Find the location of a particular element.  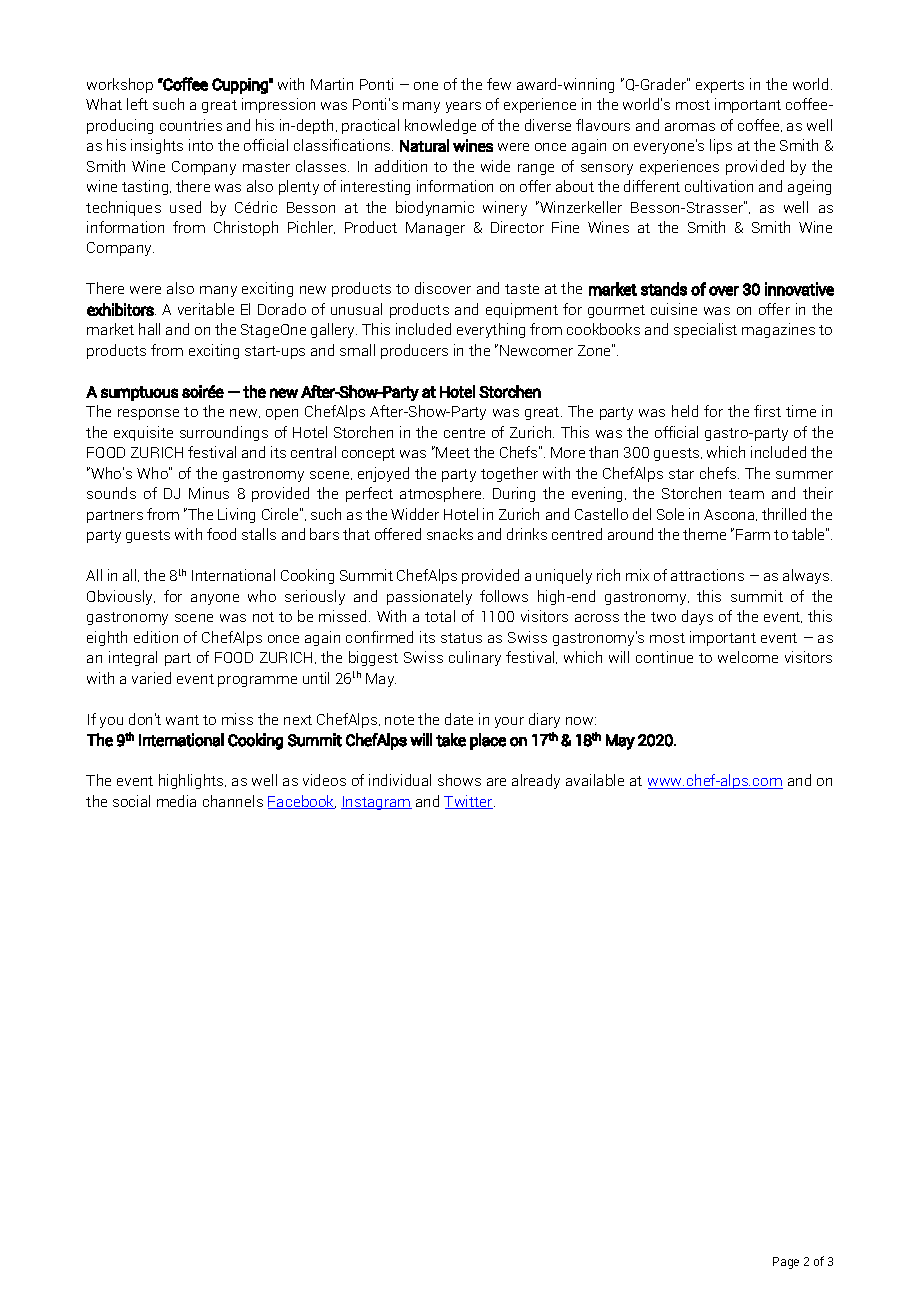

Page is located at coordinates (786, 1263).
